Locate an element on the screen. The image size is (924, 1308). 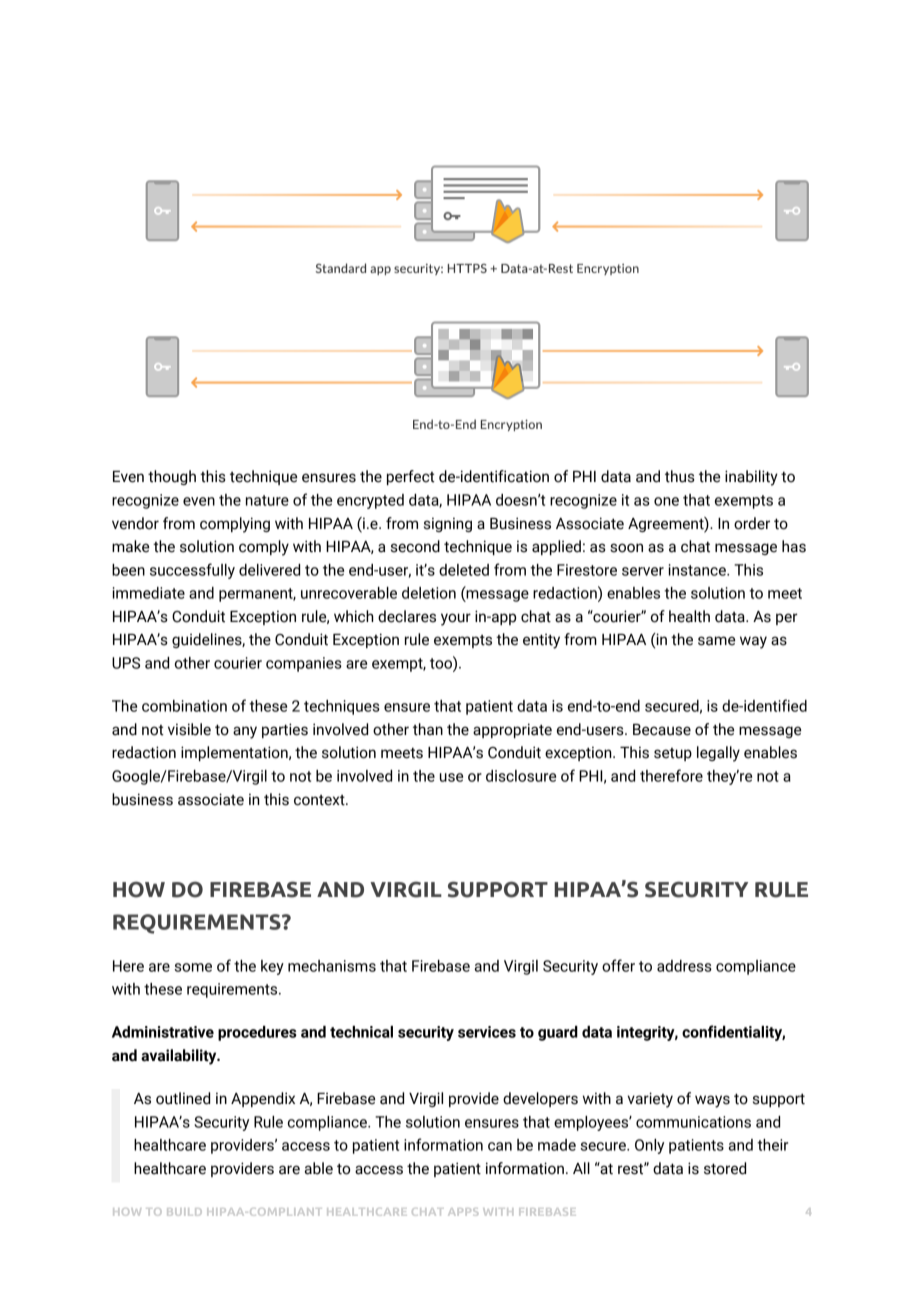
context is located at coordinates (320, 800).
